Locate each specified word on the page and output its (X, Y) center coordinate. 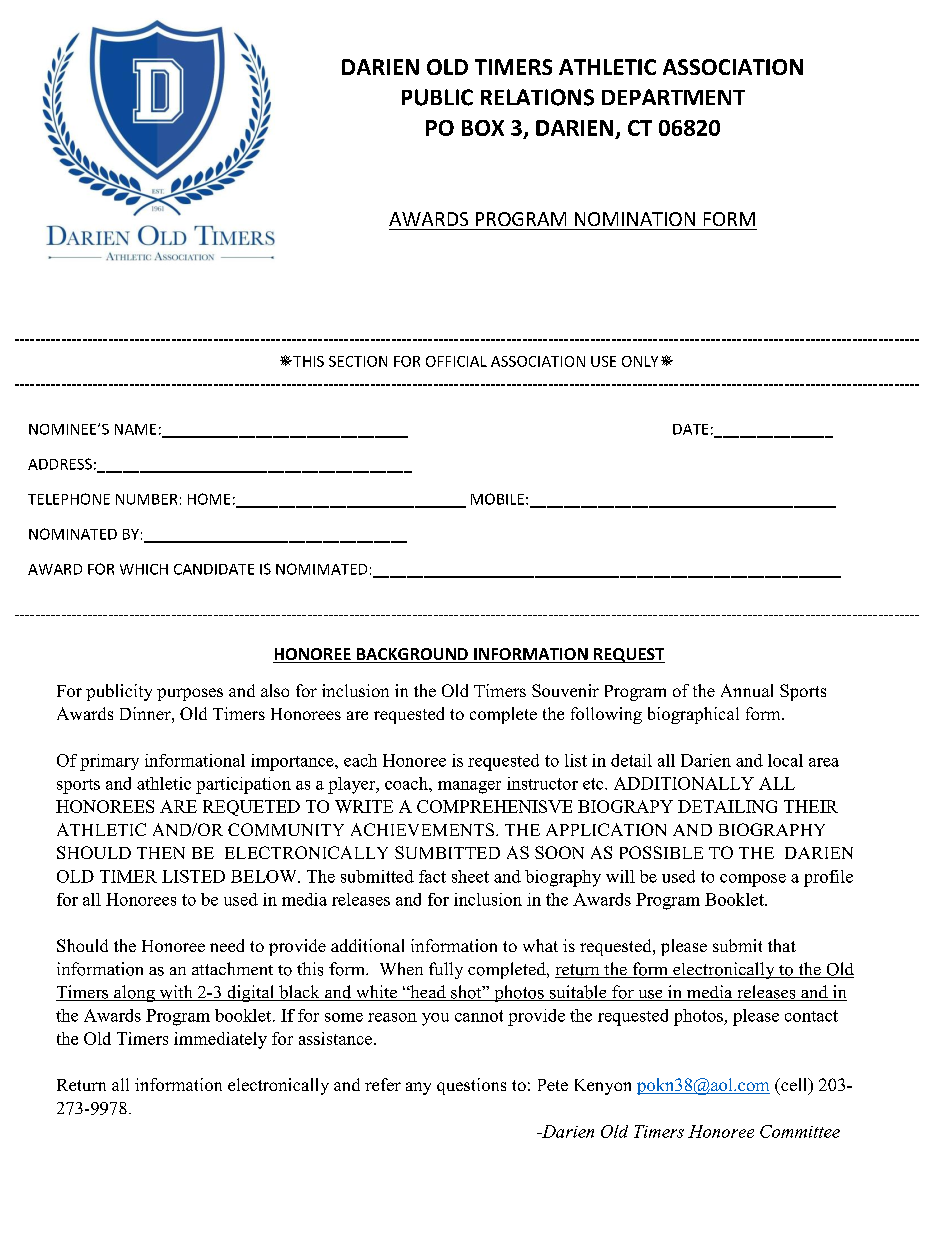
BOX (483, 128)
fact (432, 876)
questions (471, 1086)
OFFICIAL (456, 361)
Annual (747, 690)
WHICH (144, 569)
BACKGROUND (412, 655)
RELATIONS (537, 97)
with (176, 993)
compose (753, 880)
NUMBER (146, 499)
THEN (161, 853)
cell (794, 1086)
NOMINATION (635, 219)
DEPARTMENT (673, 97)
